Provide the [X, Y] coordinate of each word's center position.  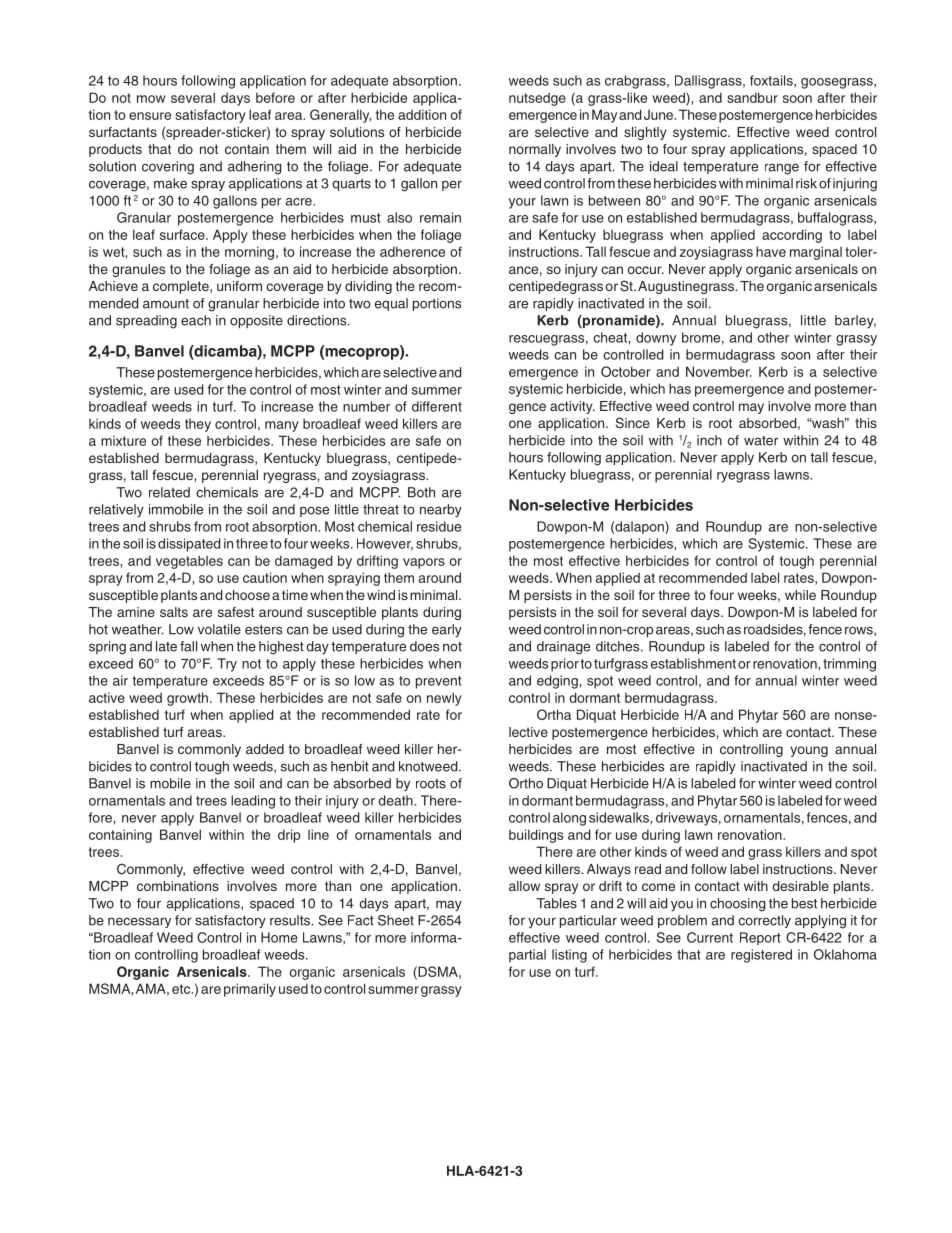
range [782, 169]
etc [182, 989]
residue [439, 526]
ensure [150, 116]
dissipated [189, 545]
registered [761, 956]
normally [535, 150]
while [800, 595]
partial [527, 956]
